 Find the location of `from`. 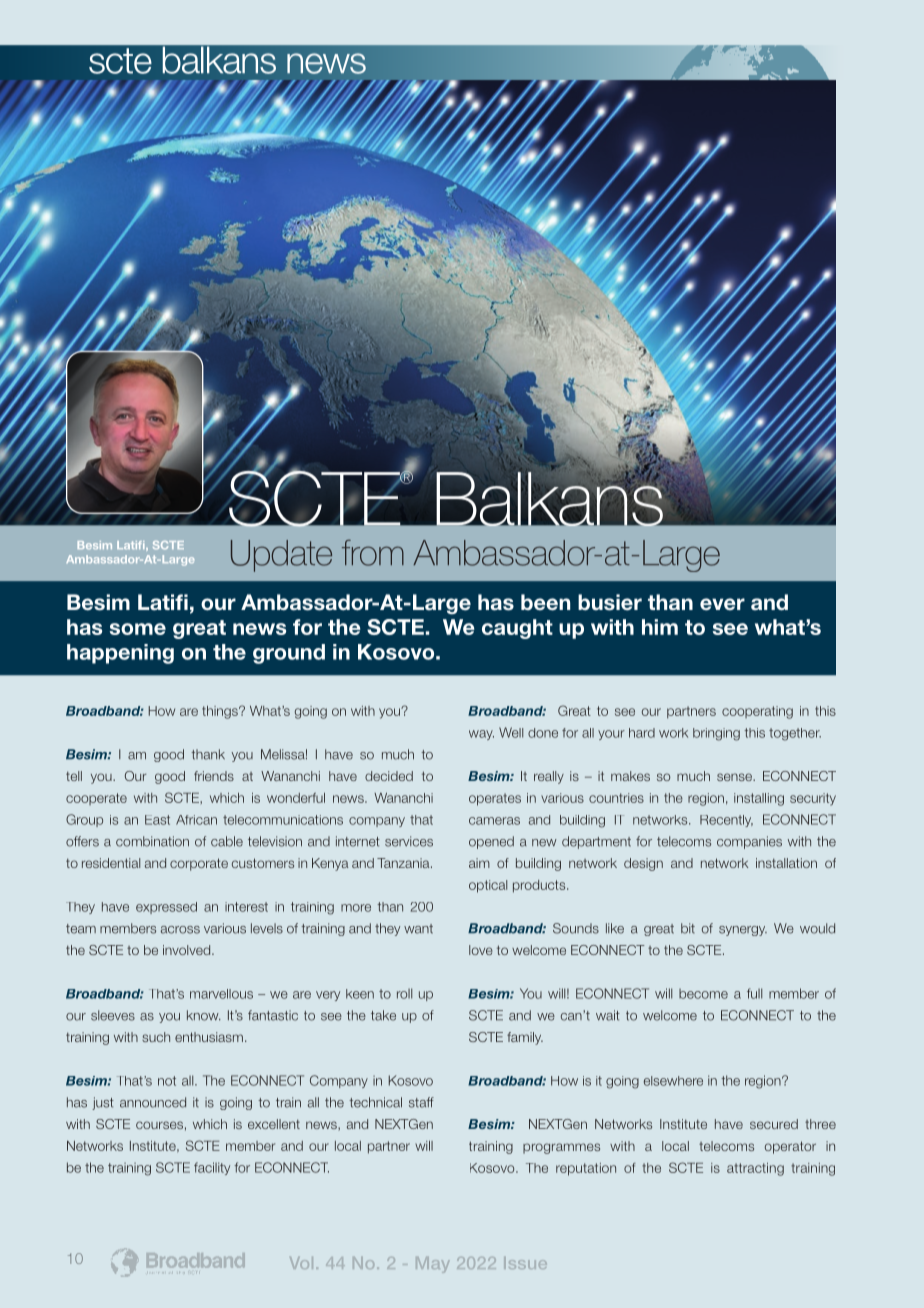

from is located at coordinates (373, 553).
